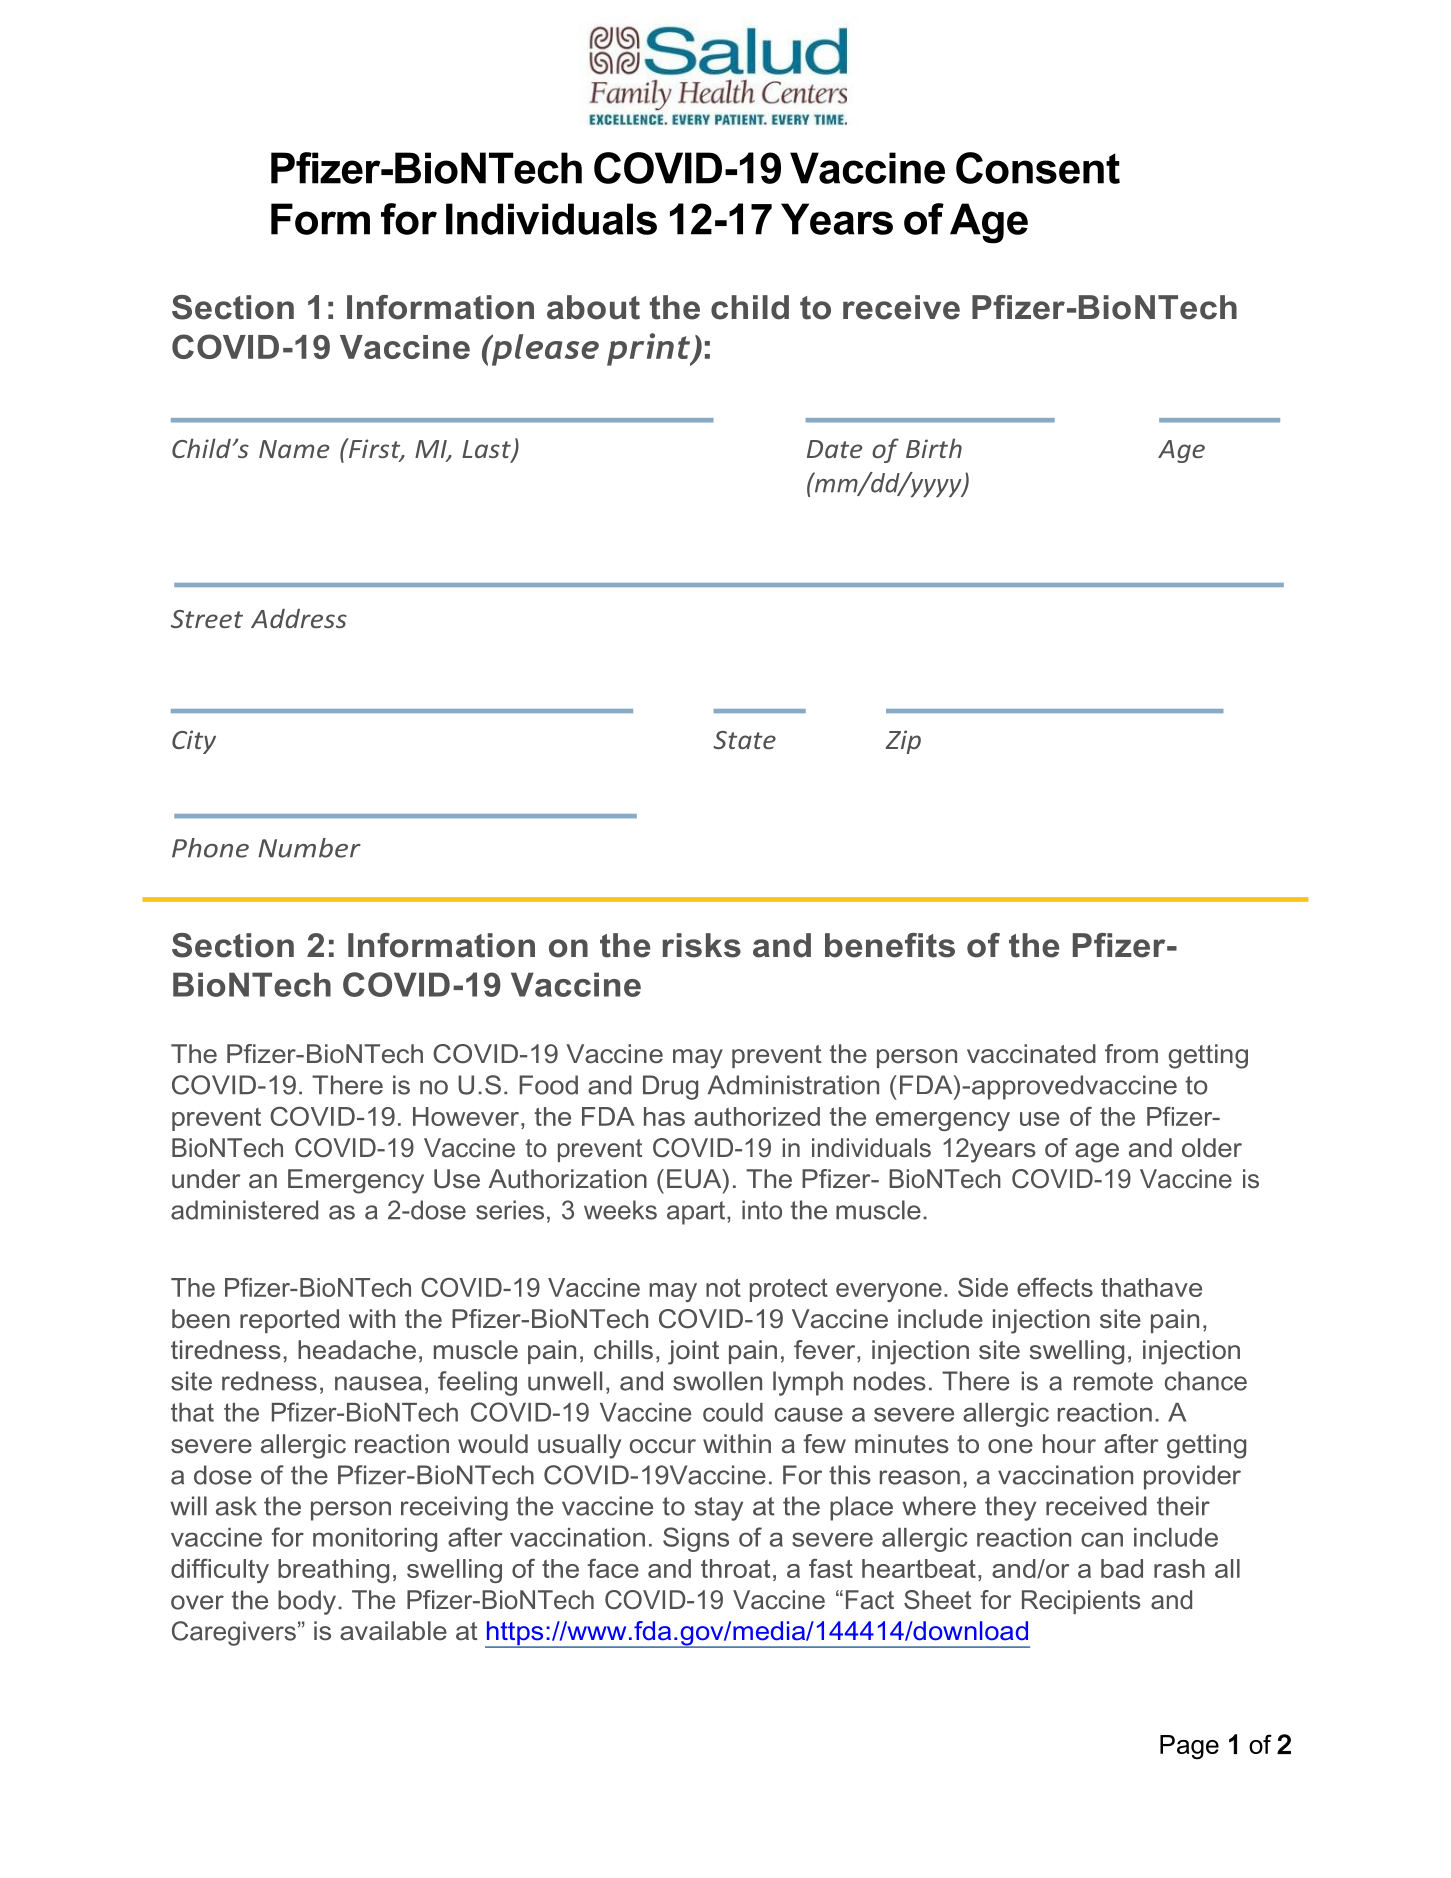  What do you see at coordinates (544, 350) in the document?
I see `please` at bounding box center [544, 350].
